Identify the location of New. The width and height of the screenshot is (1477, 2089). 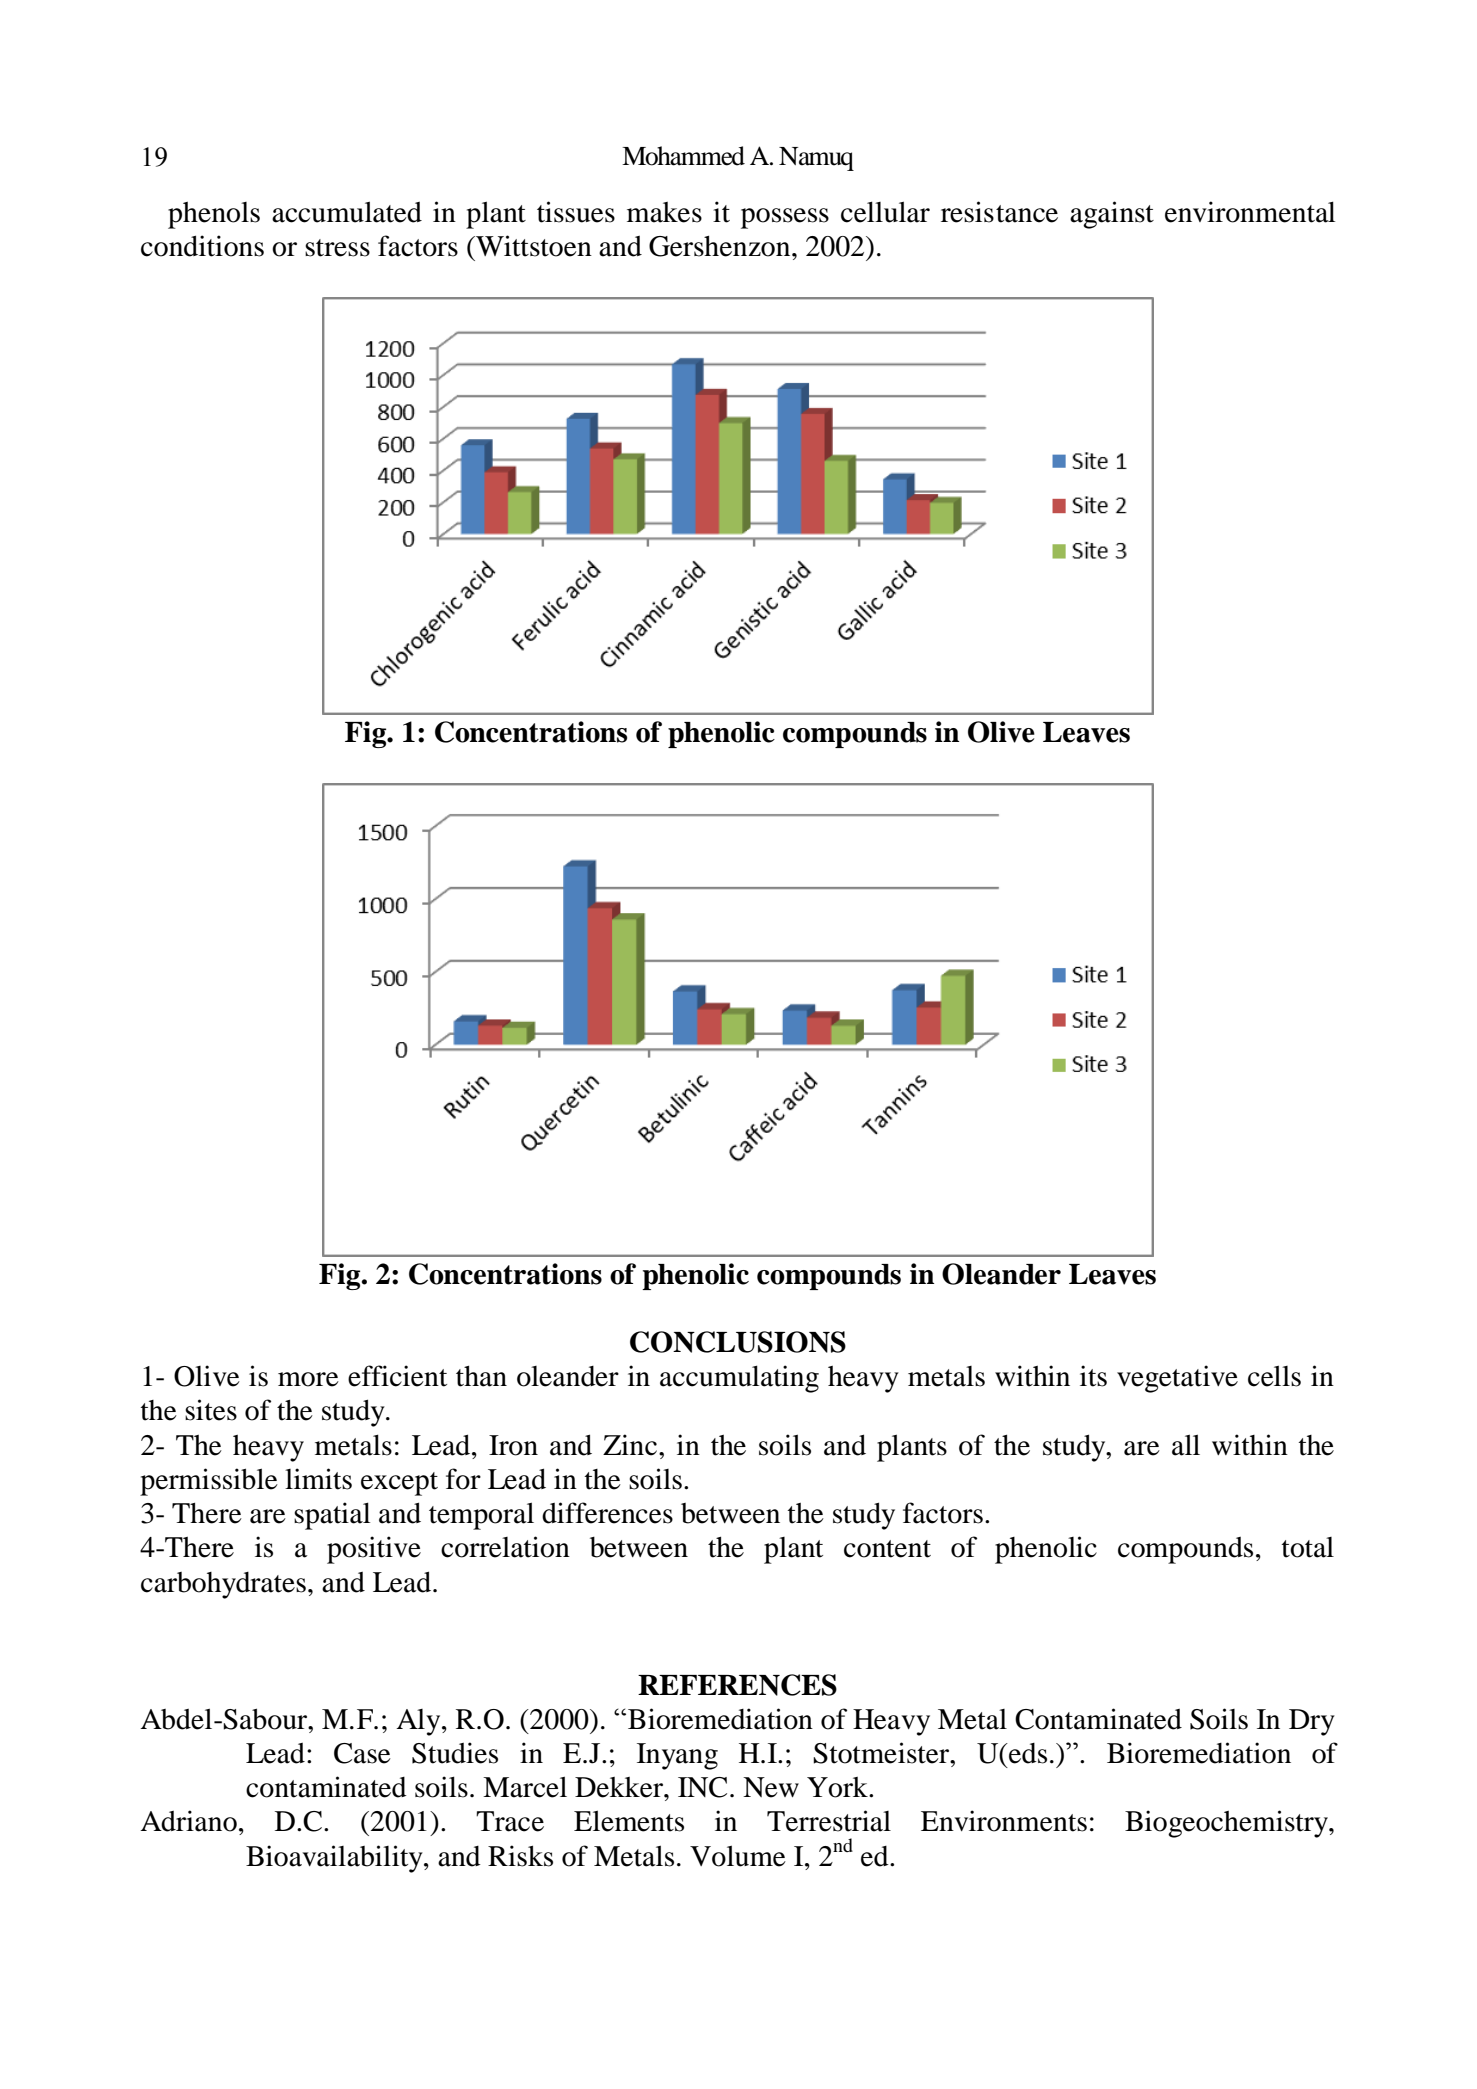
(771, 1787).
